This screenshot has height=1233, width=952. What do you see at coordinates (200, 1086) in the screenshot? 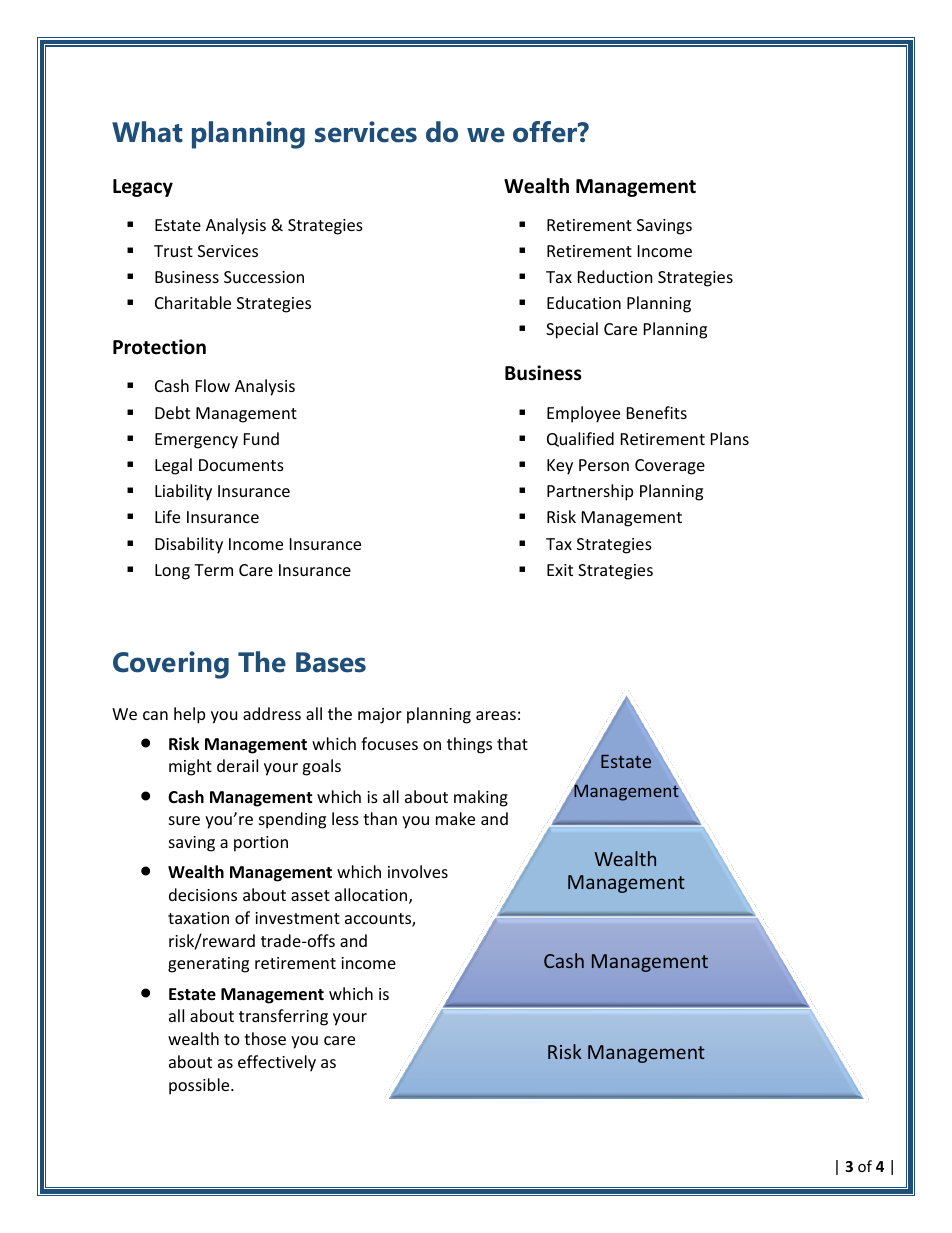
I see `possible` at bounding box center [200, 1086].
